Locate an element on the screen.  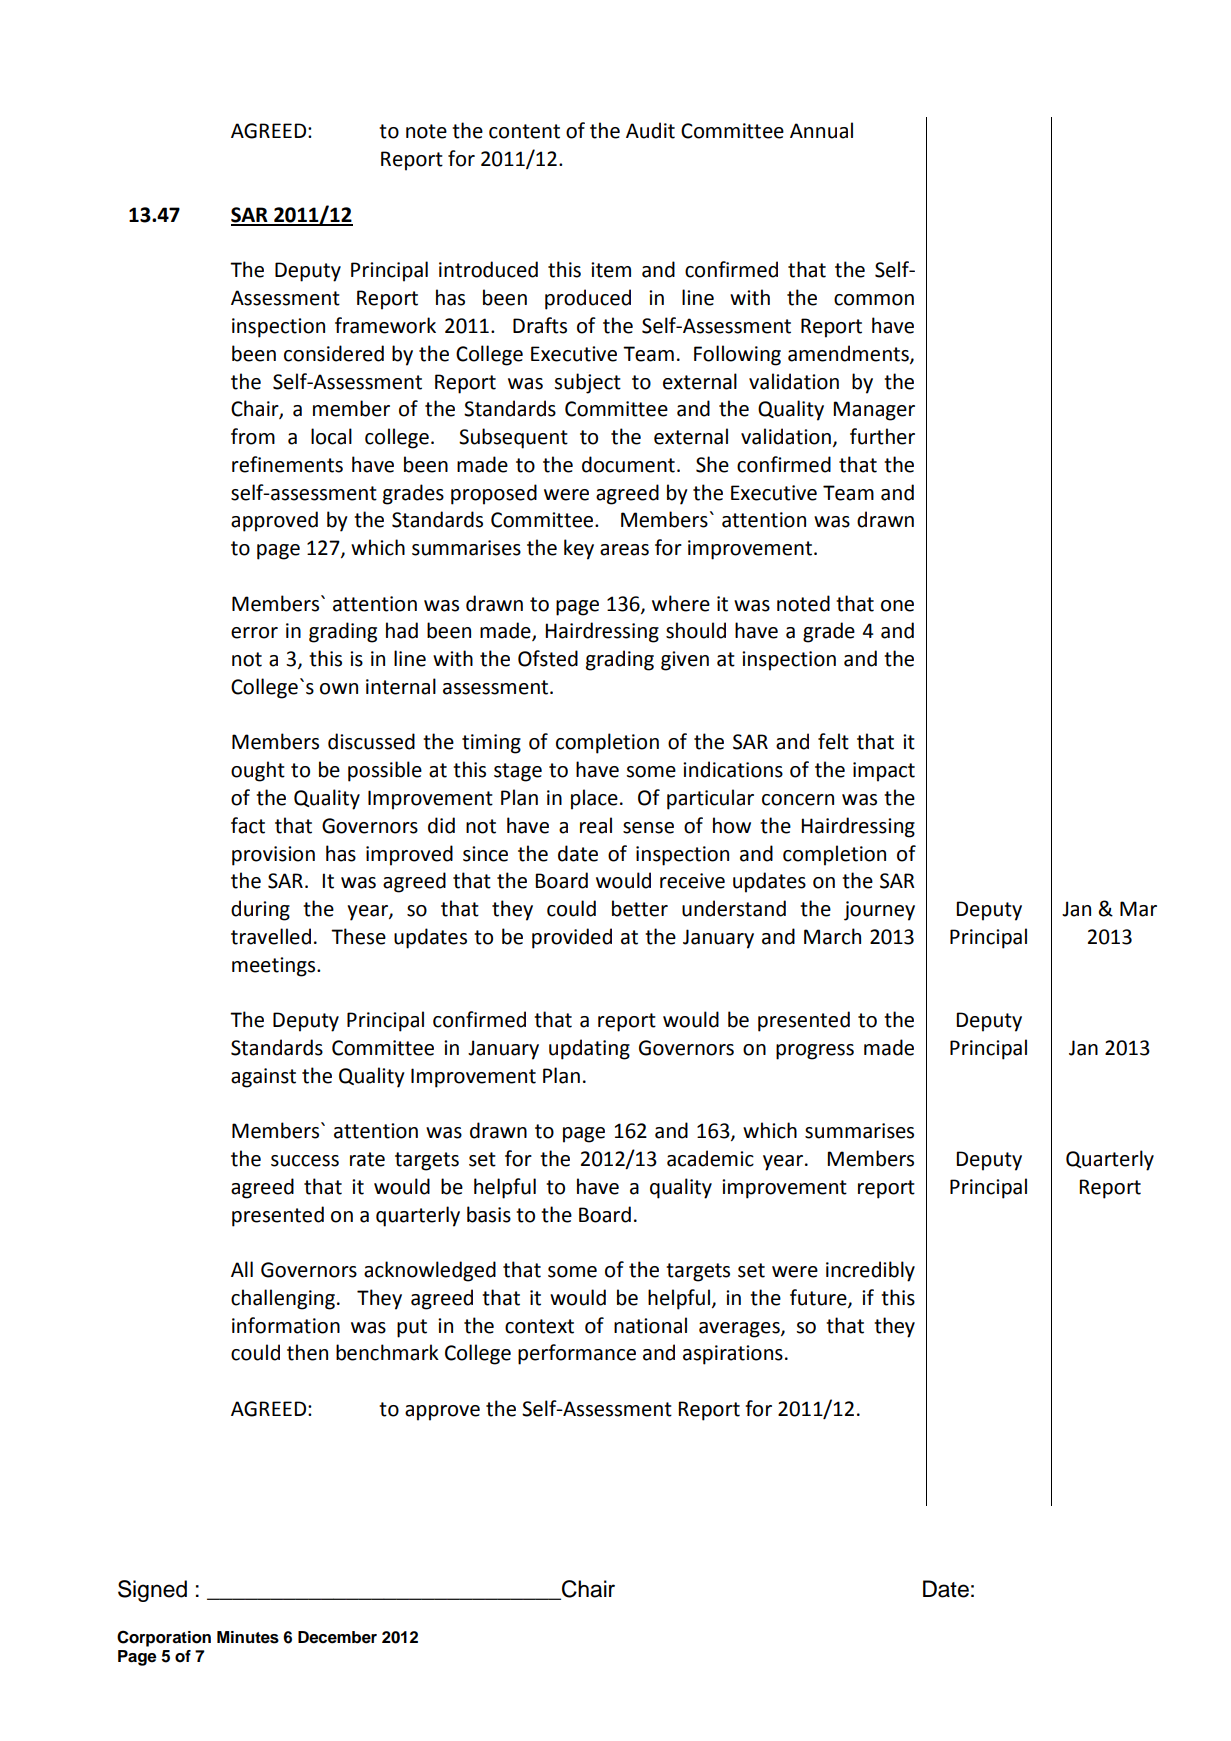
challenging is located at coordinates (283, 1299).
